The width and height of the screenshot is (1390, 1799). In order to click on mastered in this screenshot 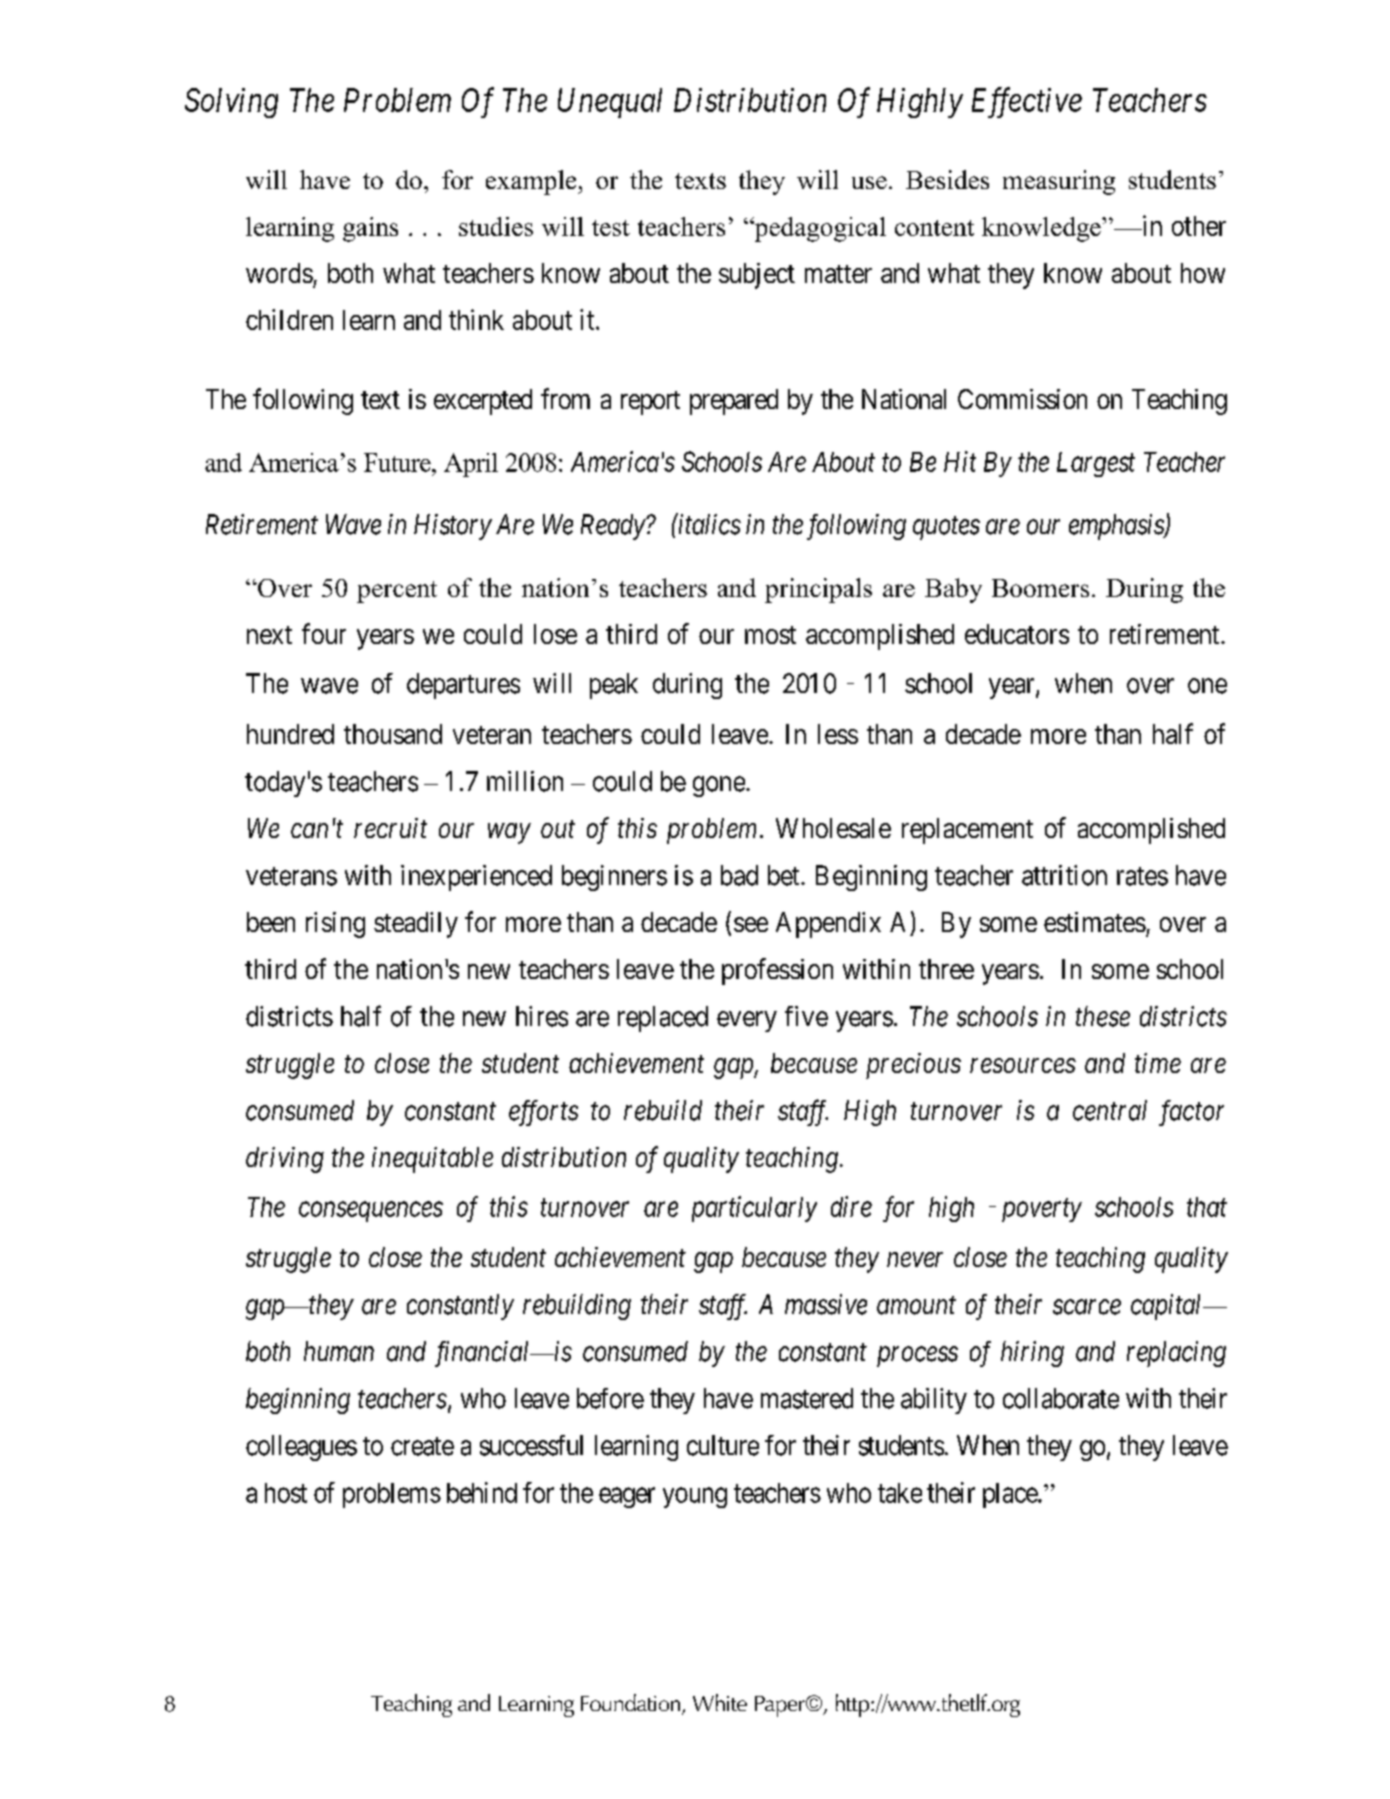, I will do `click(807, 1398)`.
